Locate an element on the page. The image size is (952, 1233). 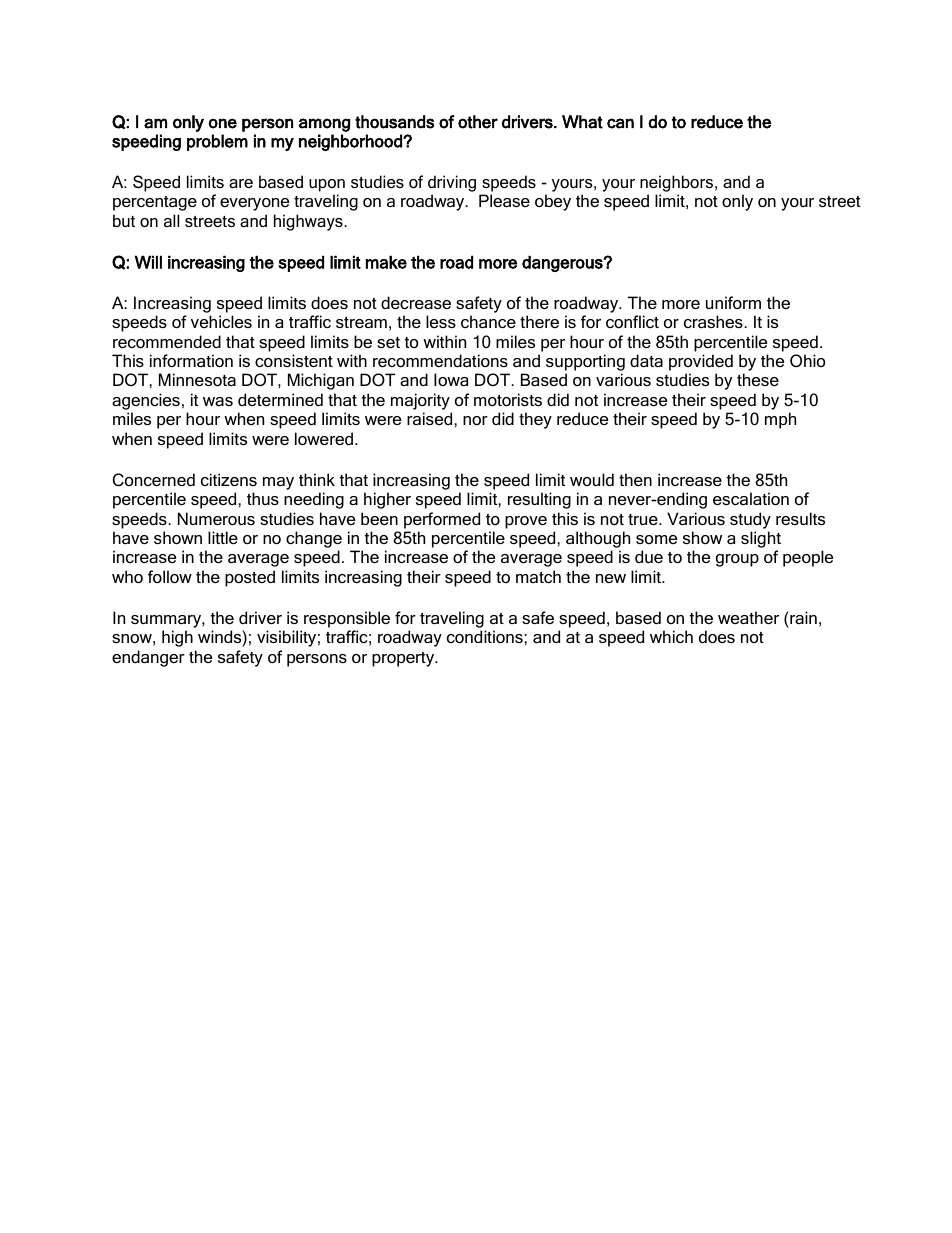
these is located at coordinates (758, 379).
